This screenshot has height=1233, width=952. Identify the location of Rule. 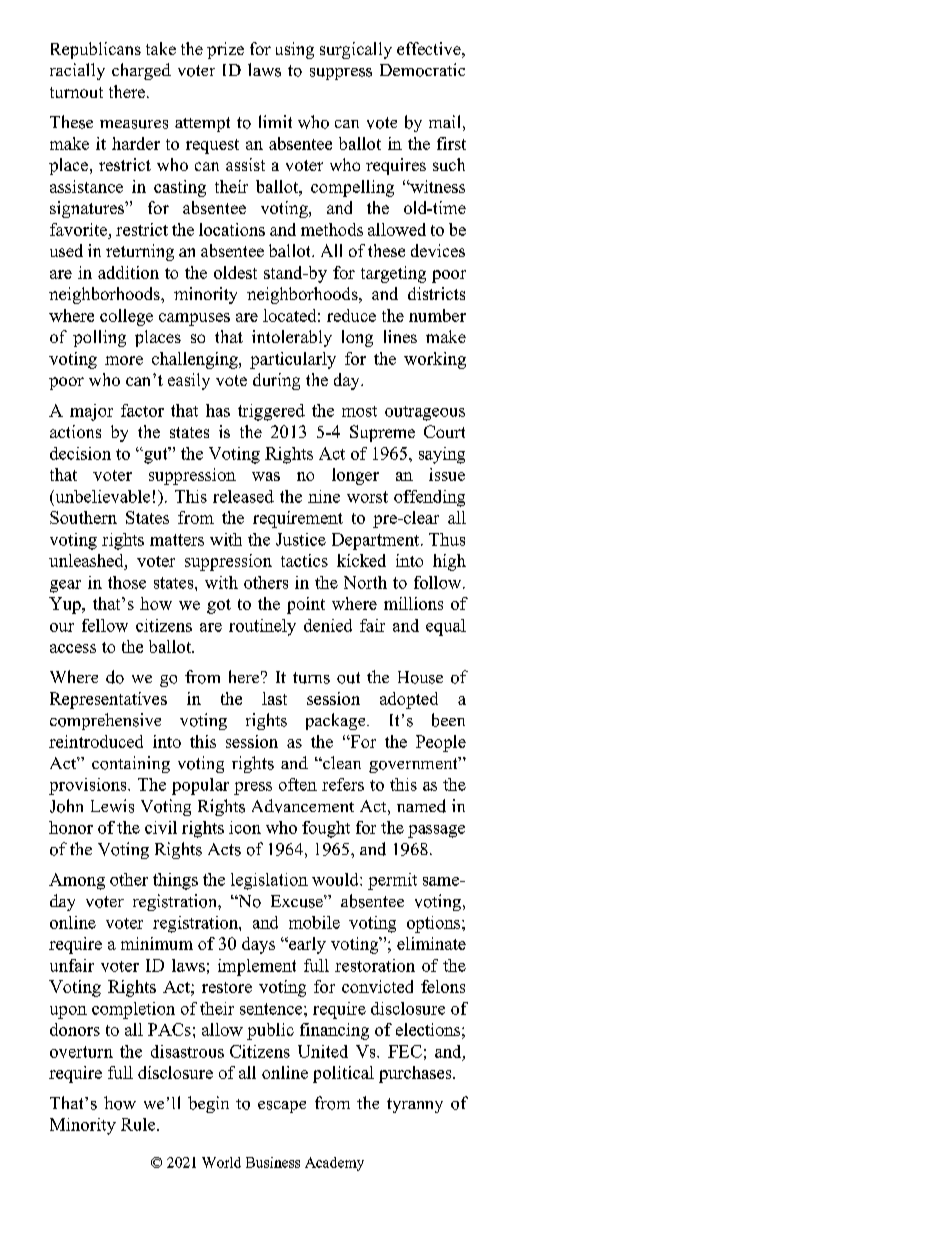
(139, 1124).
